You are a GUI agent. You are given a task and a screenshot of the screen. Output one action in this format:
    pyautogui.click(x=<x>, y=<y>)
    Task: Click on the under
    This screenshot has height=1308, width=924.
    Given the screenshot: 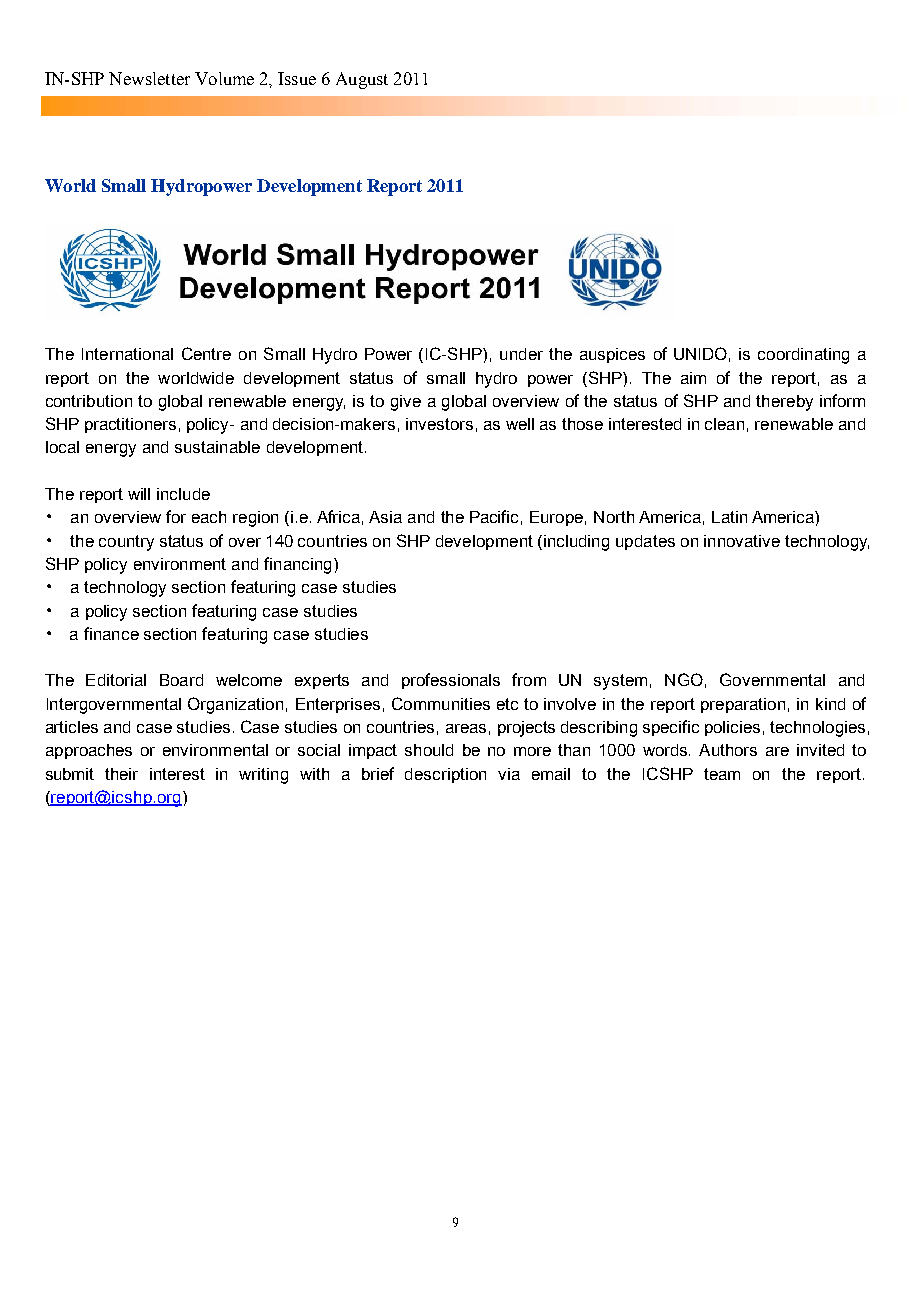 What is the action you would take?
    pyautogui.click(x=521, y=354)
